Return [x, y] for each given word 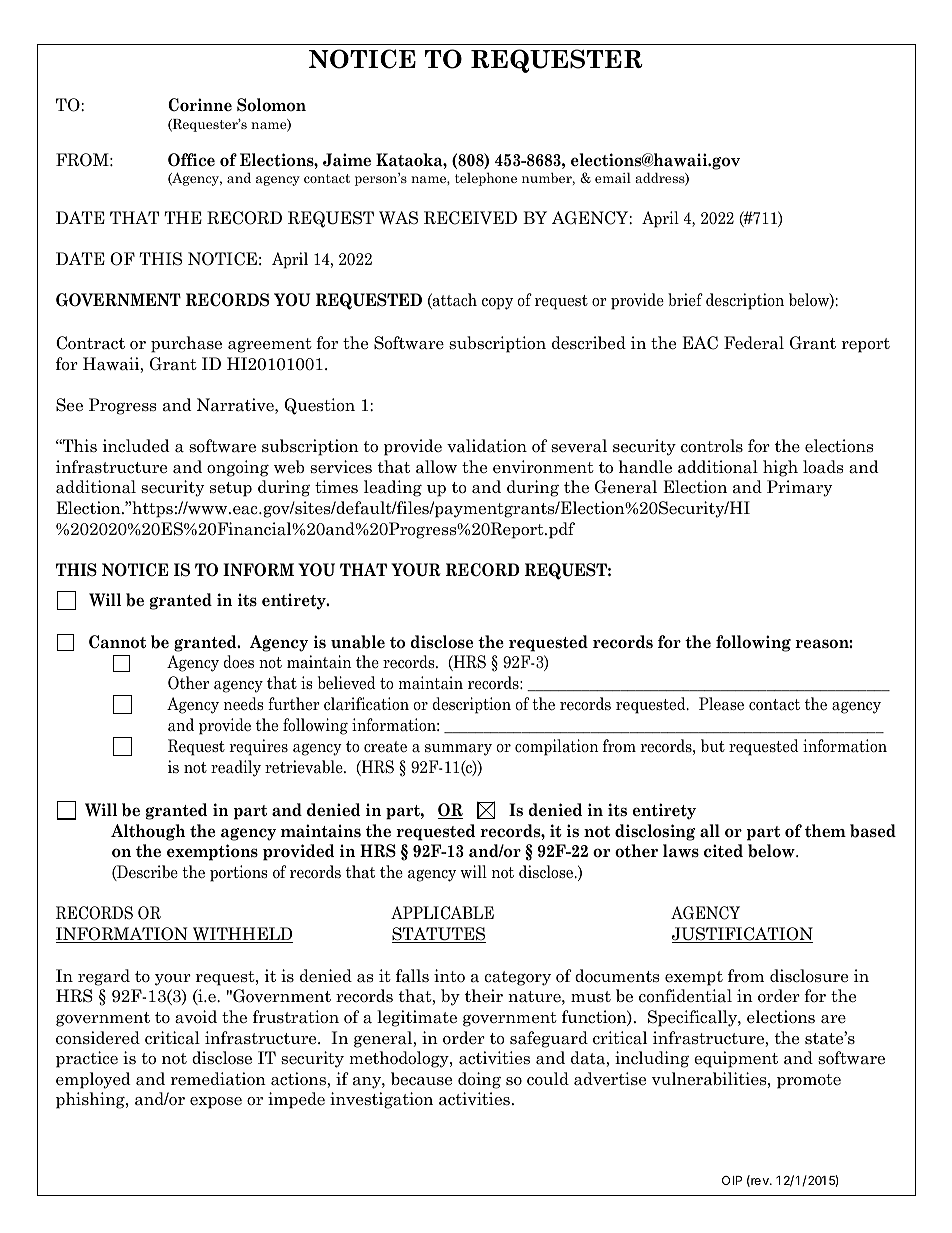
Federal [754, 343]
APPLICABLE [442, 913]
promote [809, 1081]
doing [479, 1080]
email [613, 177]
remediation [218, 1079]
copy [497, 304]
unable [358, 642]
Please [721, 704]
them [825, 831]
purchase [186, 344]
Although [148, 832]
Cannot [117, 642]
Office [191, 160]
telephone [486, 179]
